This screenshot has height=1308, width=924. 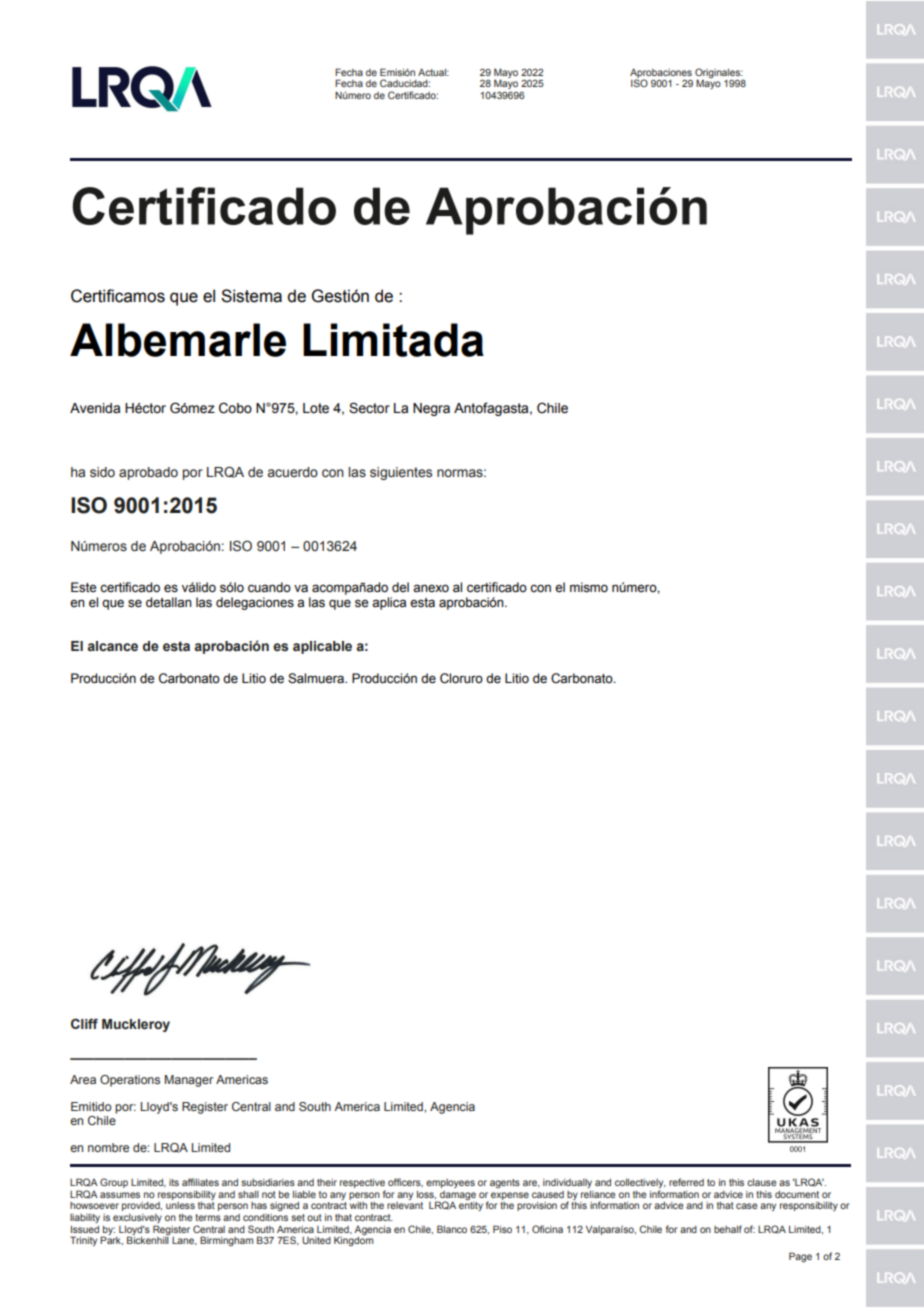 I want to click on unless, so click(x=180, y=1205).
